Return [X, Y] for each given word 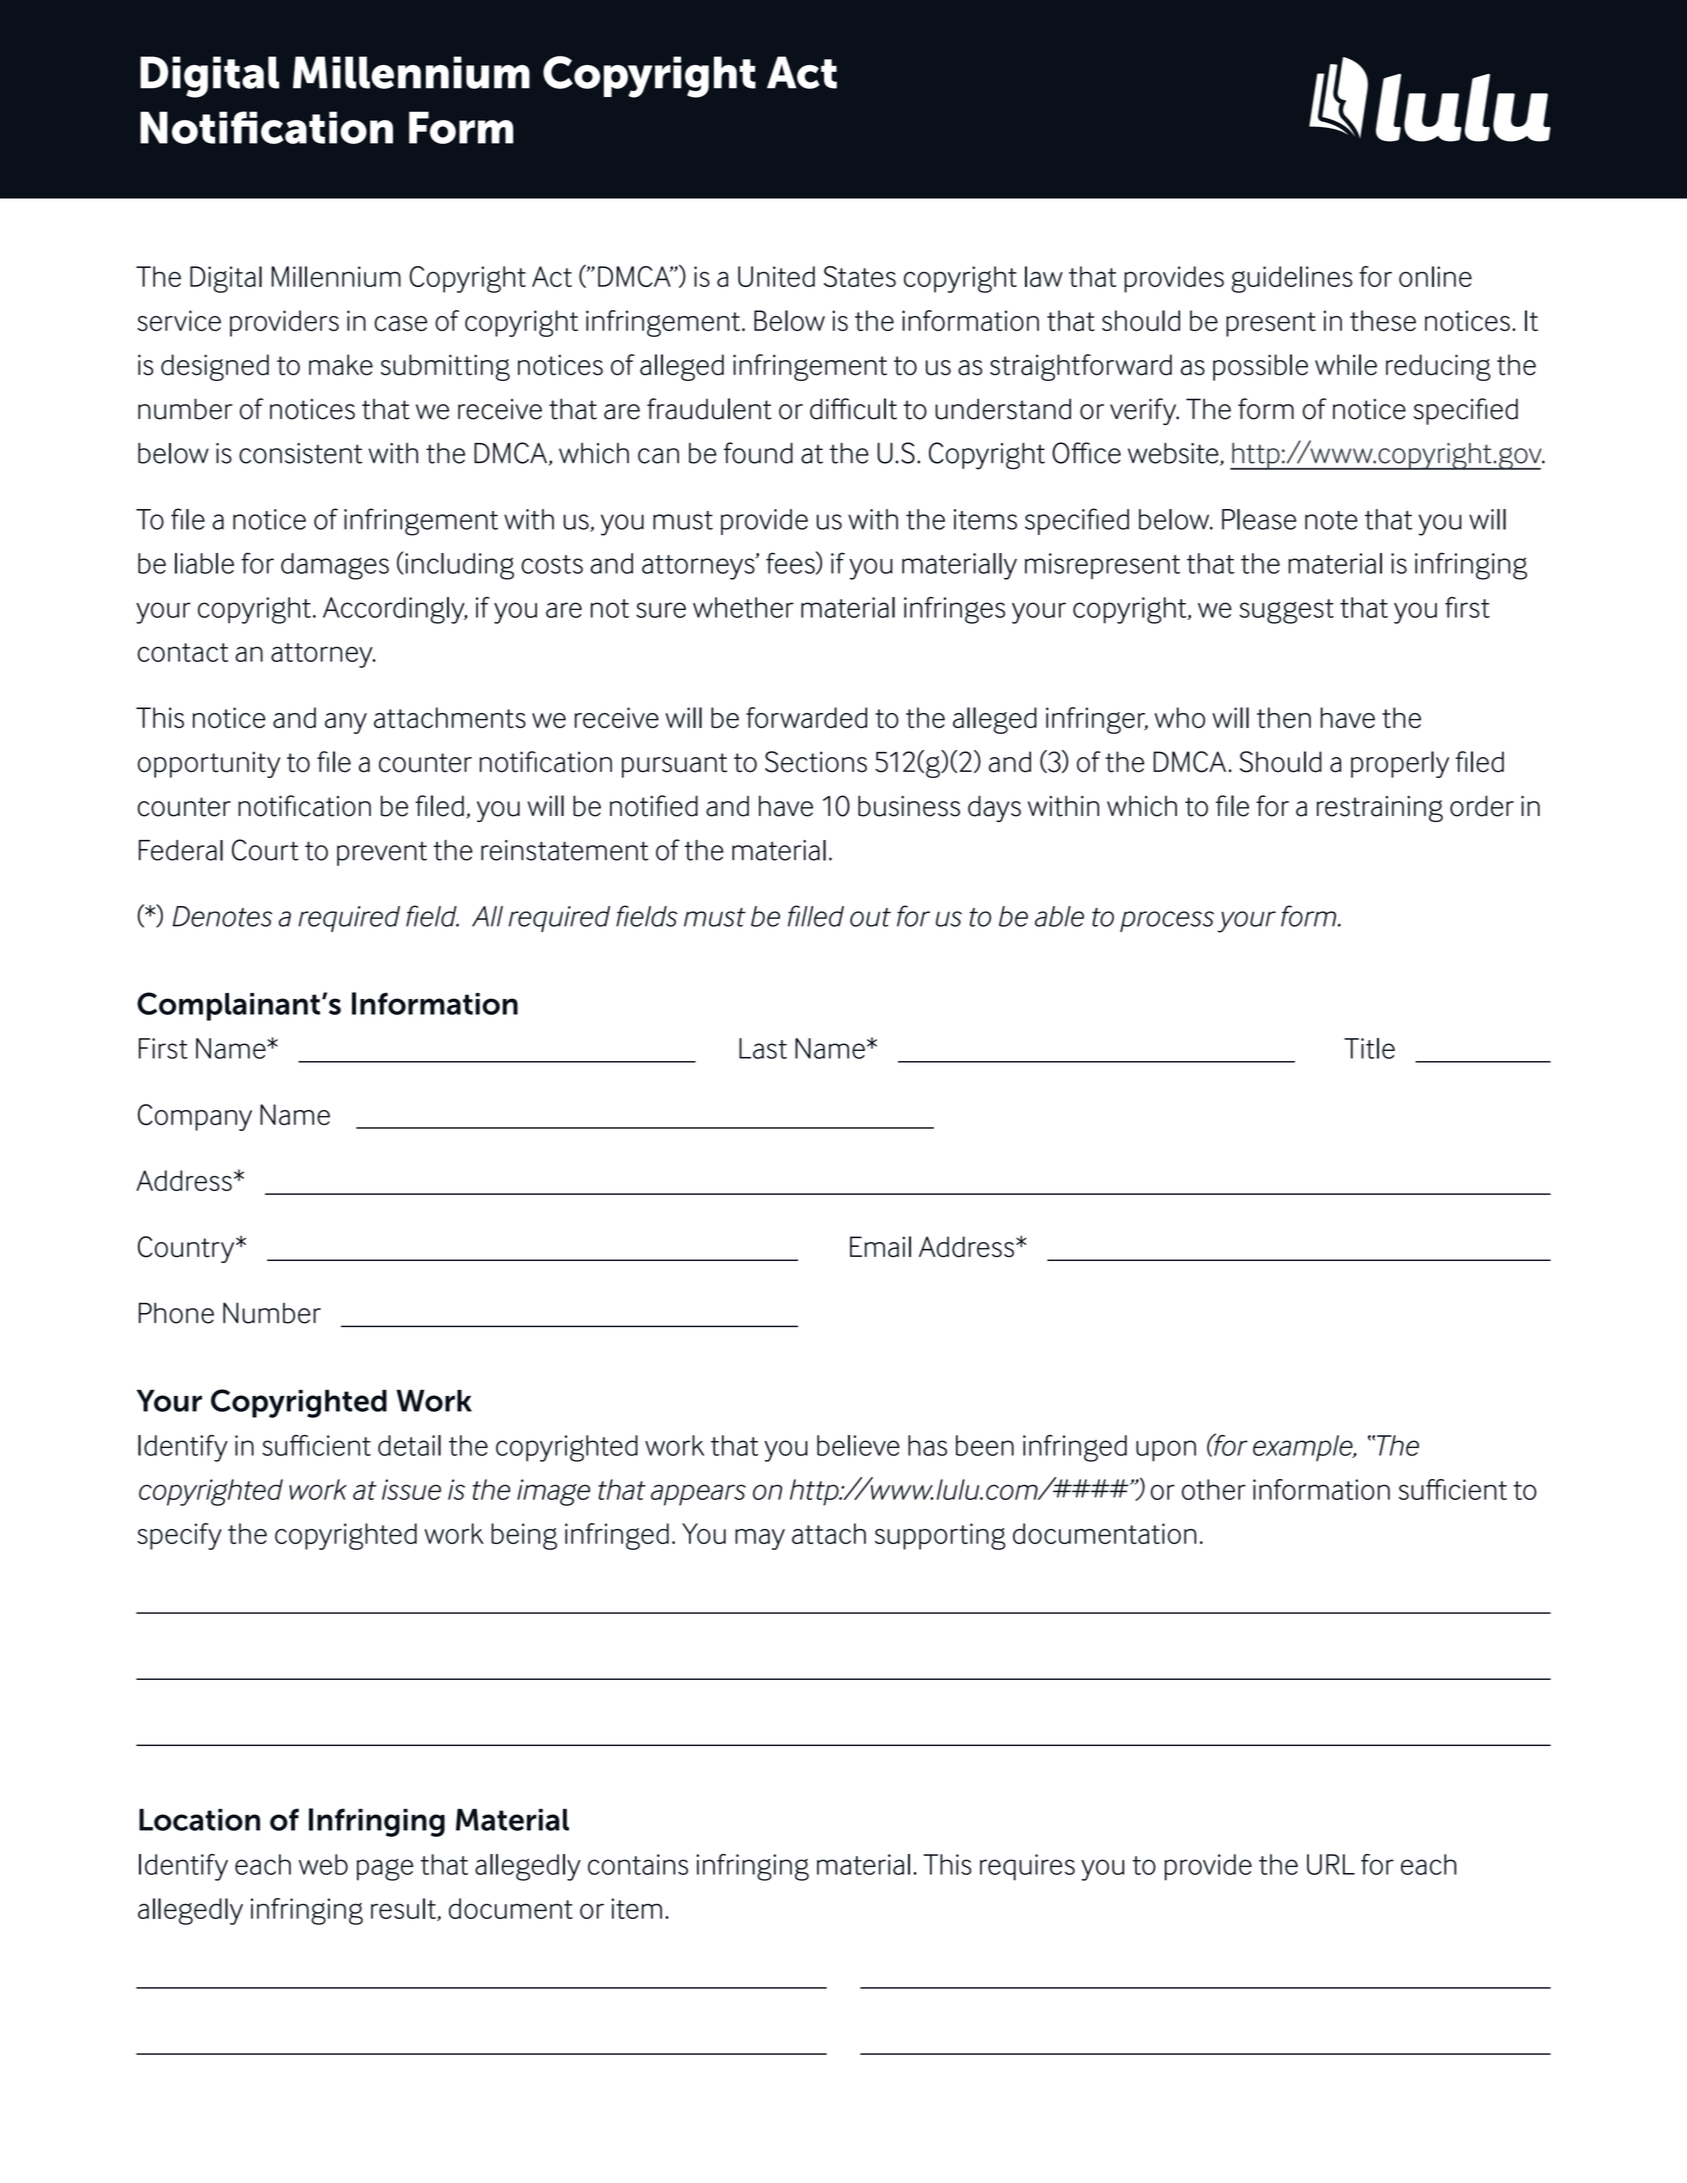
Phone [176, 1313]
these [1383, 320]
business [909, 806]
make [341, 365]
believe [858, 1445]
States [860, 276]
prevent [382, 854]
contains [638, 1864]
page [385, 1870]
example [1304, 1448]
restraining [1380, 809]
